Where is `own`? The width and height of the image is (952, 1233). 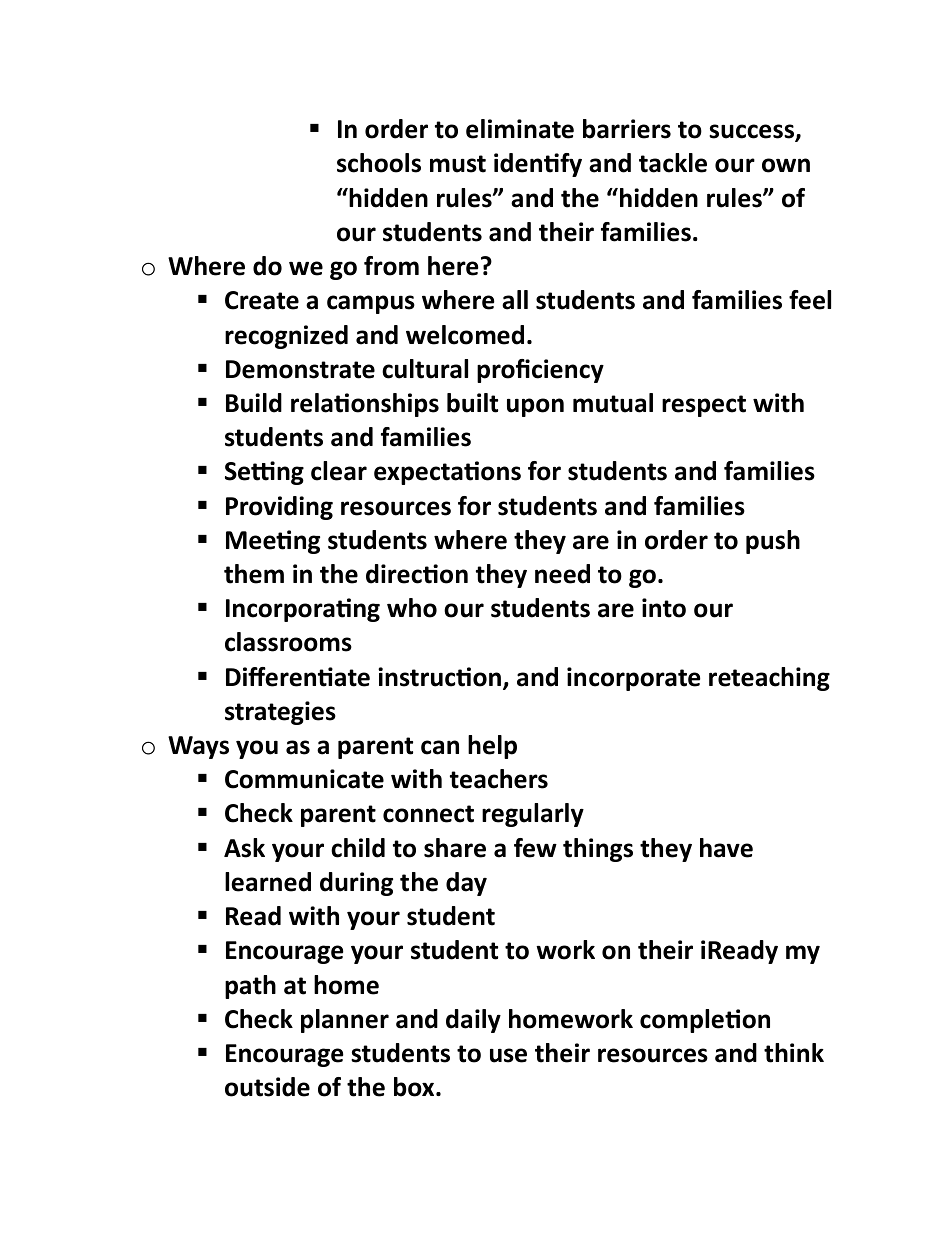 own is located at coordinates (786, 165).
